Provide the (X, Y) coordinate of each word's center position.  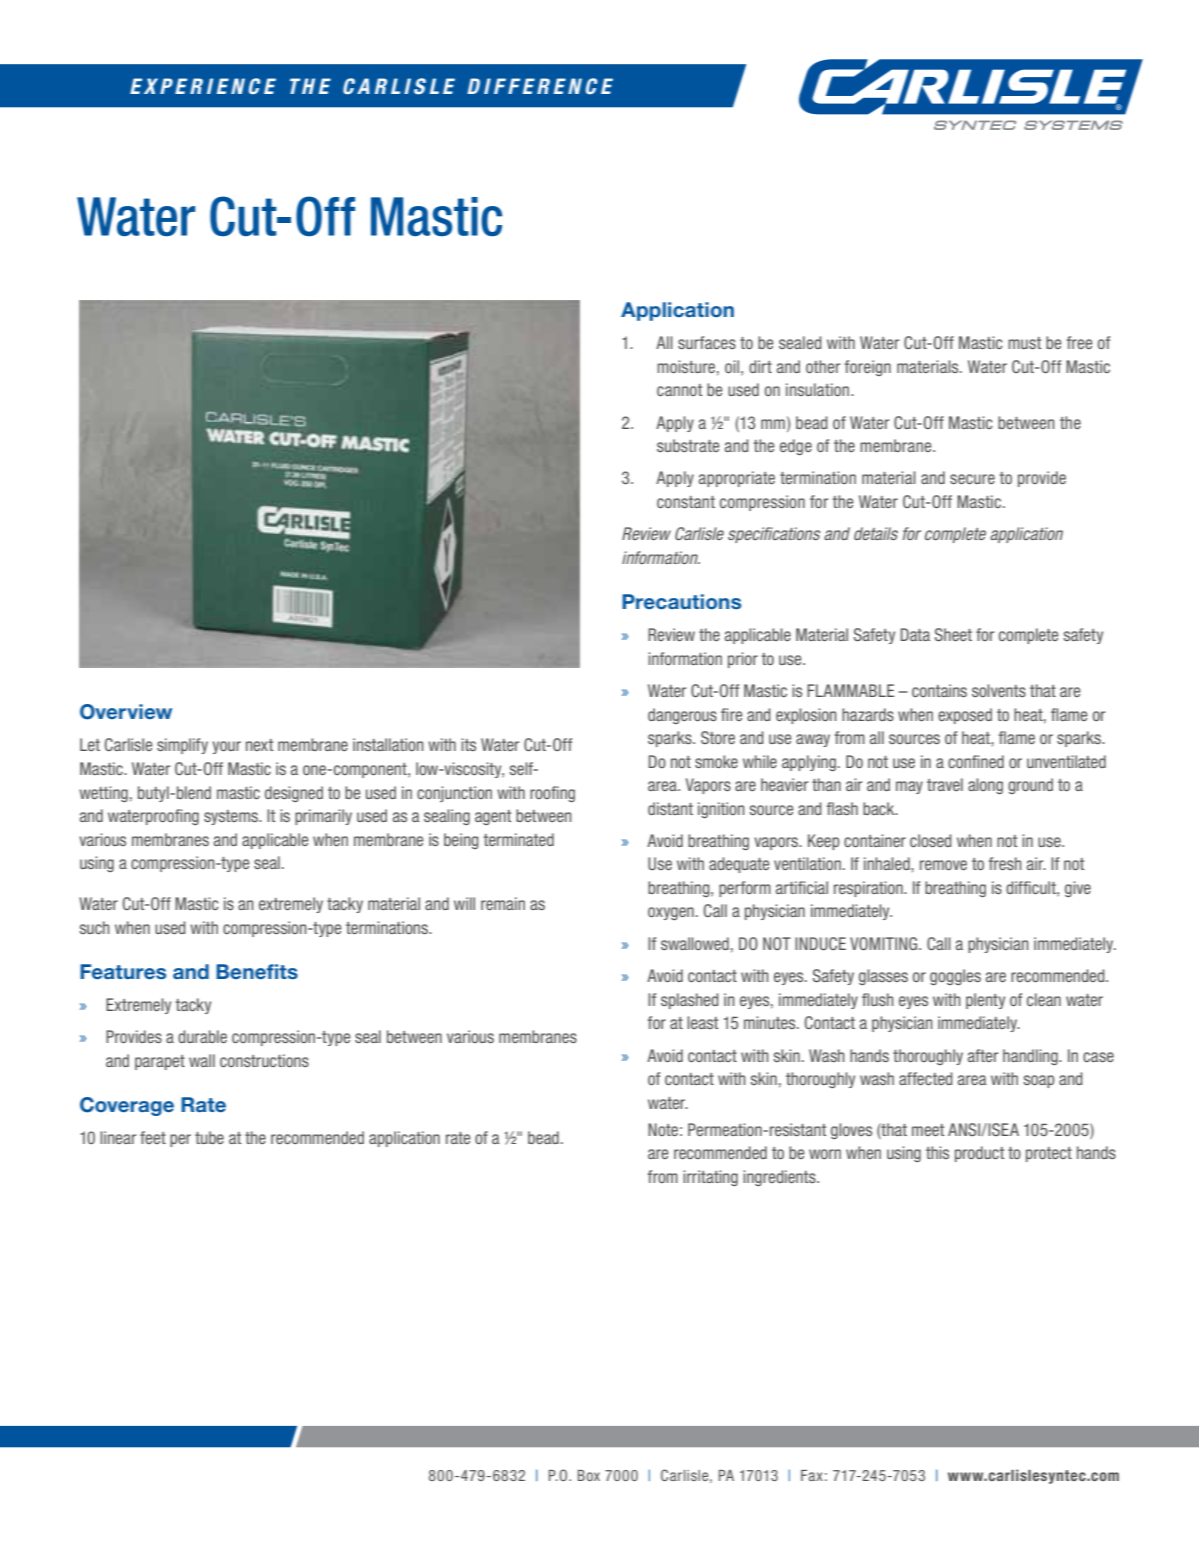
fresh (1005, 863)
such (94, 927)
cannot (680, 390)
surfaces (707, 342)
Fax (812, 1475)
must (1025, 343)
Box (589, 1475)
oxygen (671, 913)
